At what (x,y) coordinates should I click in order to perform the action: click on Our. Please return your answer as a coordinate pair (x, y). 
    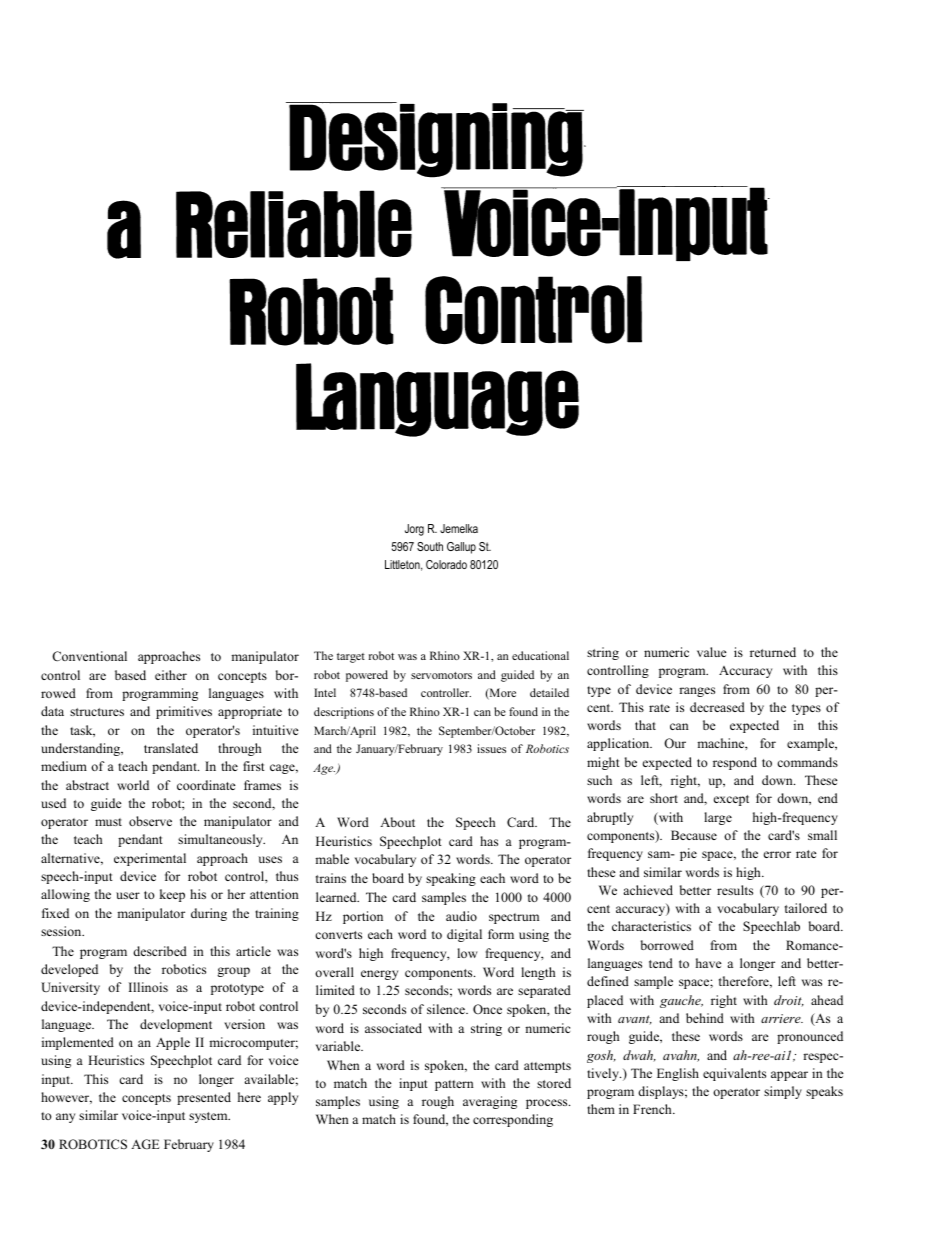
    Looking at the image, I should click on (675, 743).
